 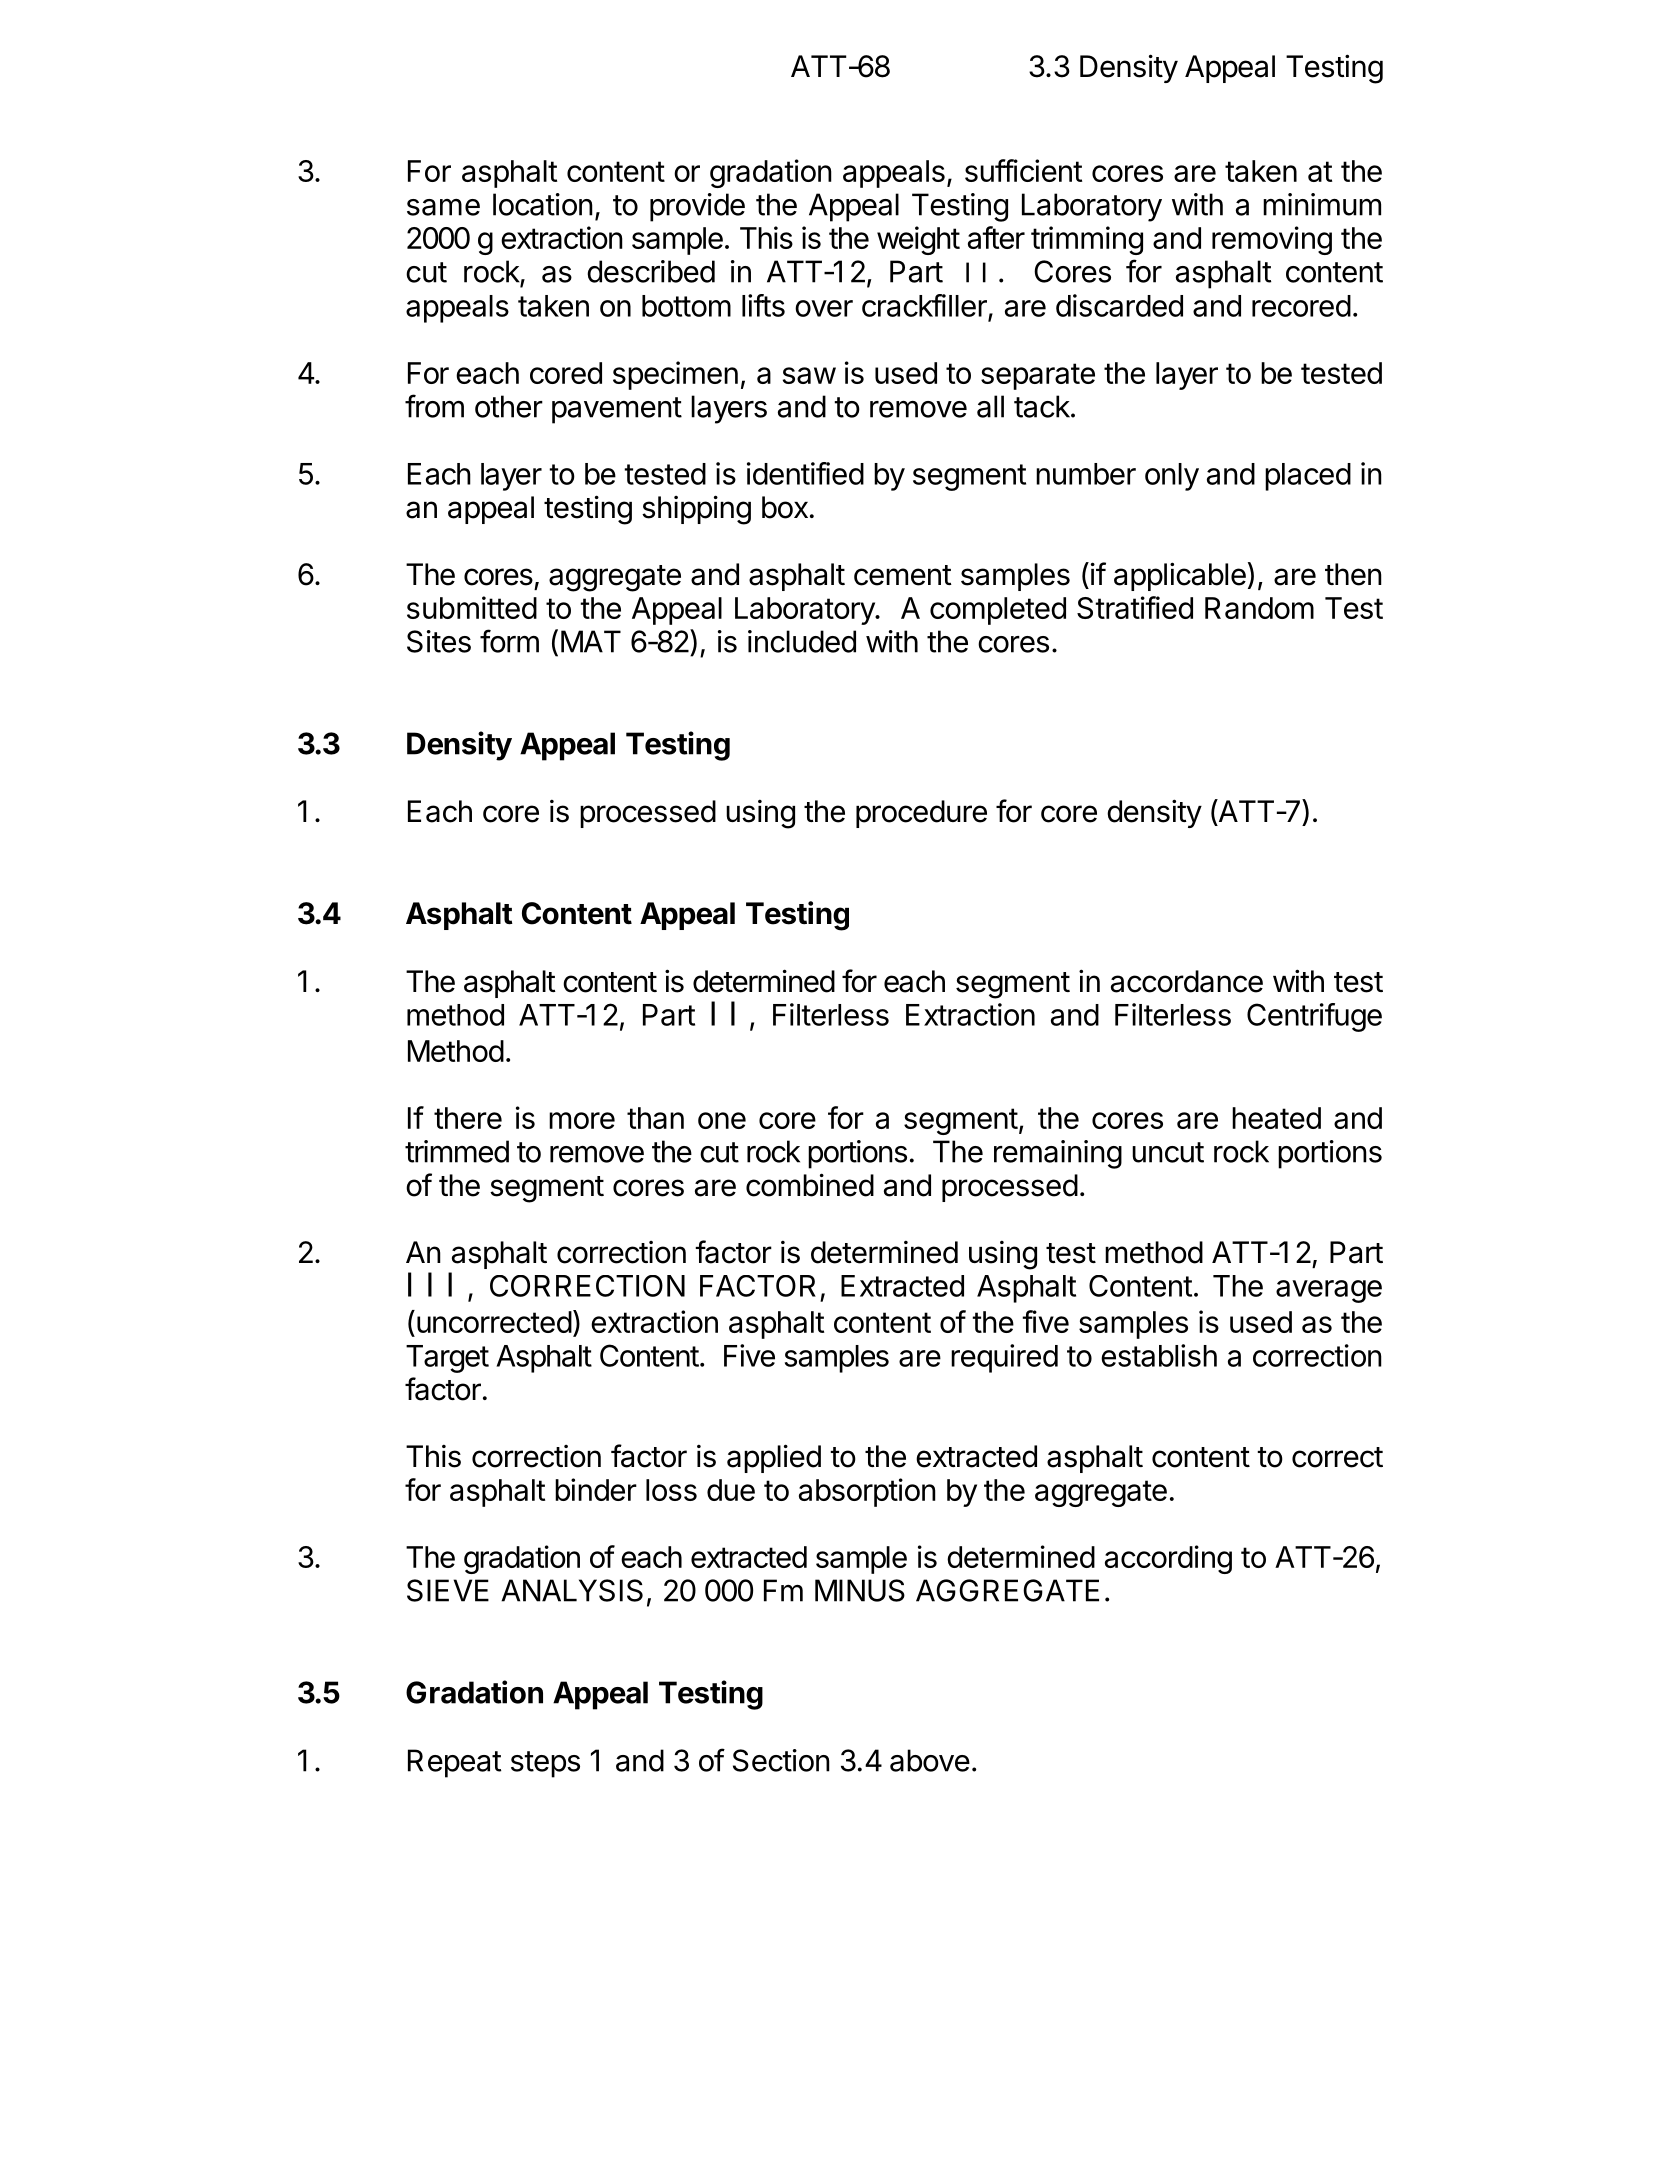 I want to click on combined, so click(x=810, y=1185).
